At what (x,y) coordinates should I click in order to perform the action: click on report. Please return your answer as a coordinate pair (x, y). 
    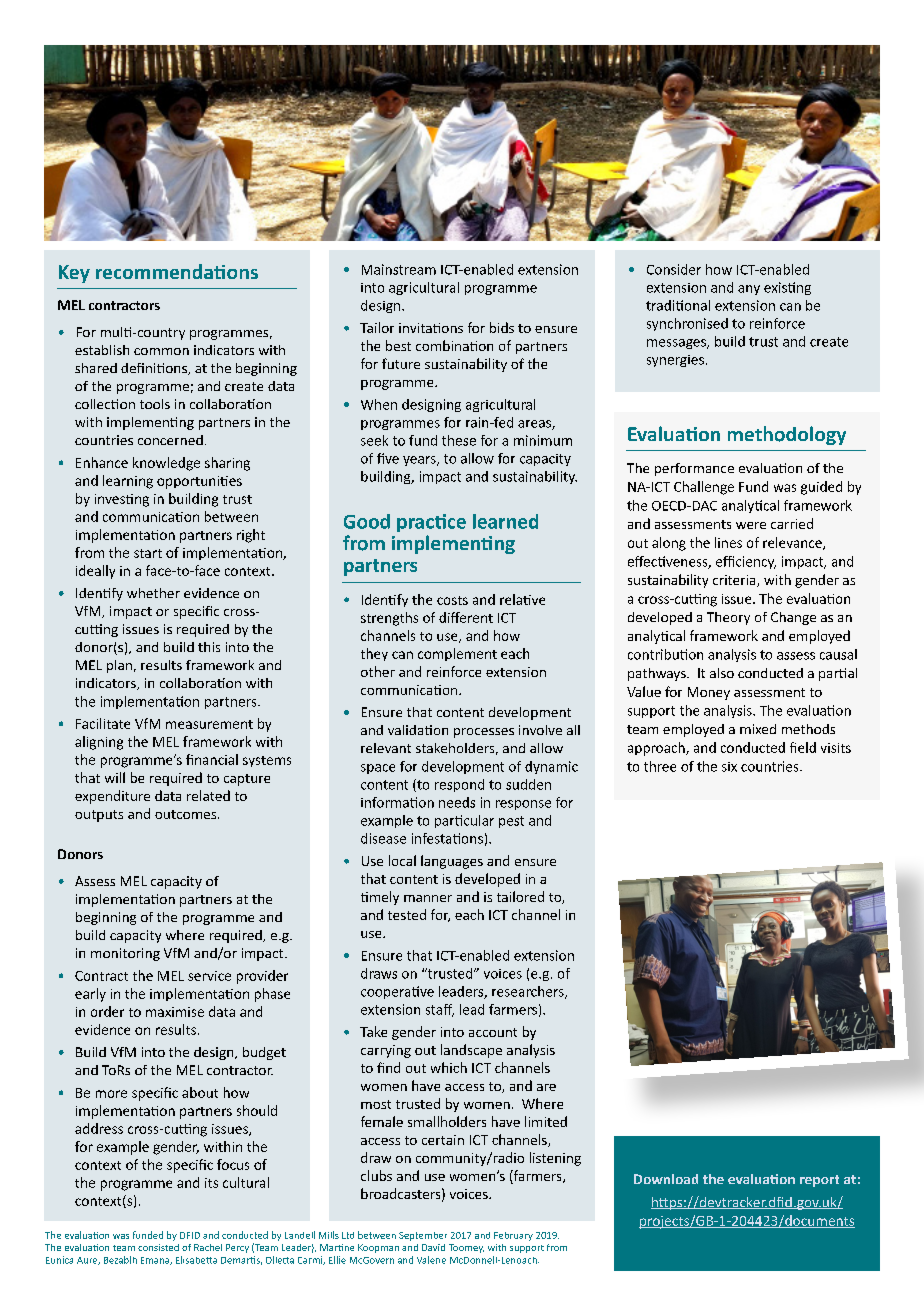
    Looking at the image, I should click on (819, 1181).
